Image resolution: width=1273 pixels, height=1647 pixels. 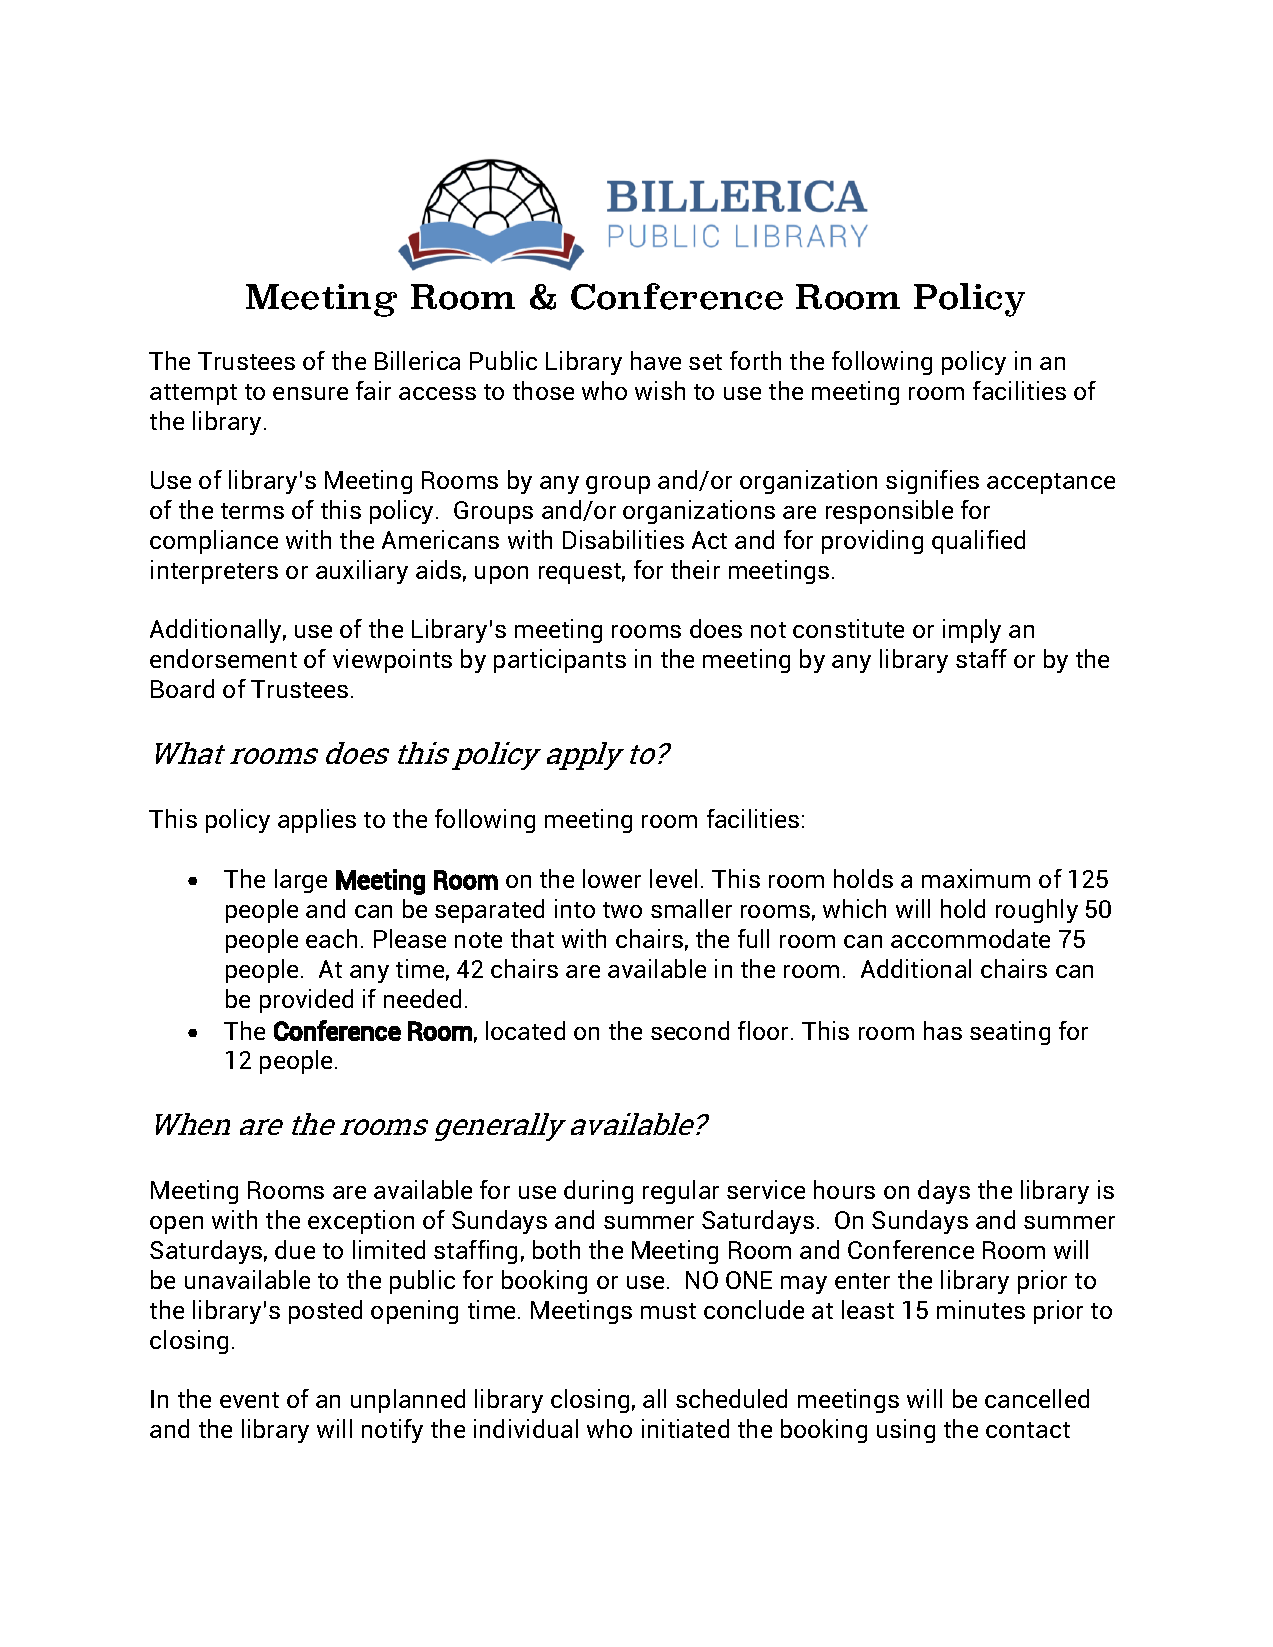 I want to click on event, so click(x=249, y=1400).
